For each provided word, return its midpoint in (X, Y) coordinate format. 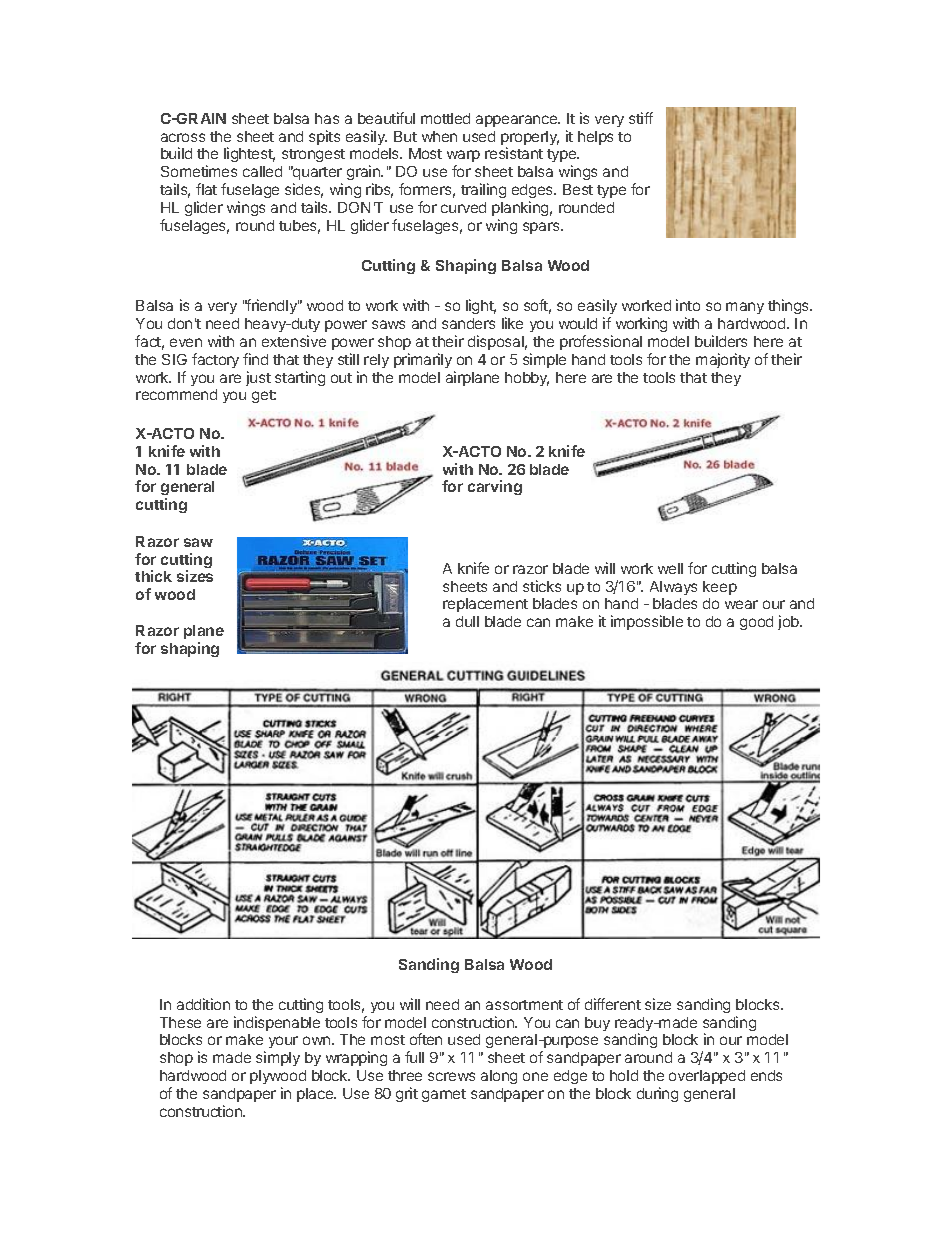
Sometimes (199, 171)
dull (467, 621)
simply (278, 1058)
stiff (641, 118)
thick (153, 576)
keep (720, 588)
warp (463, 158)
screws (451, 1076)
